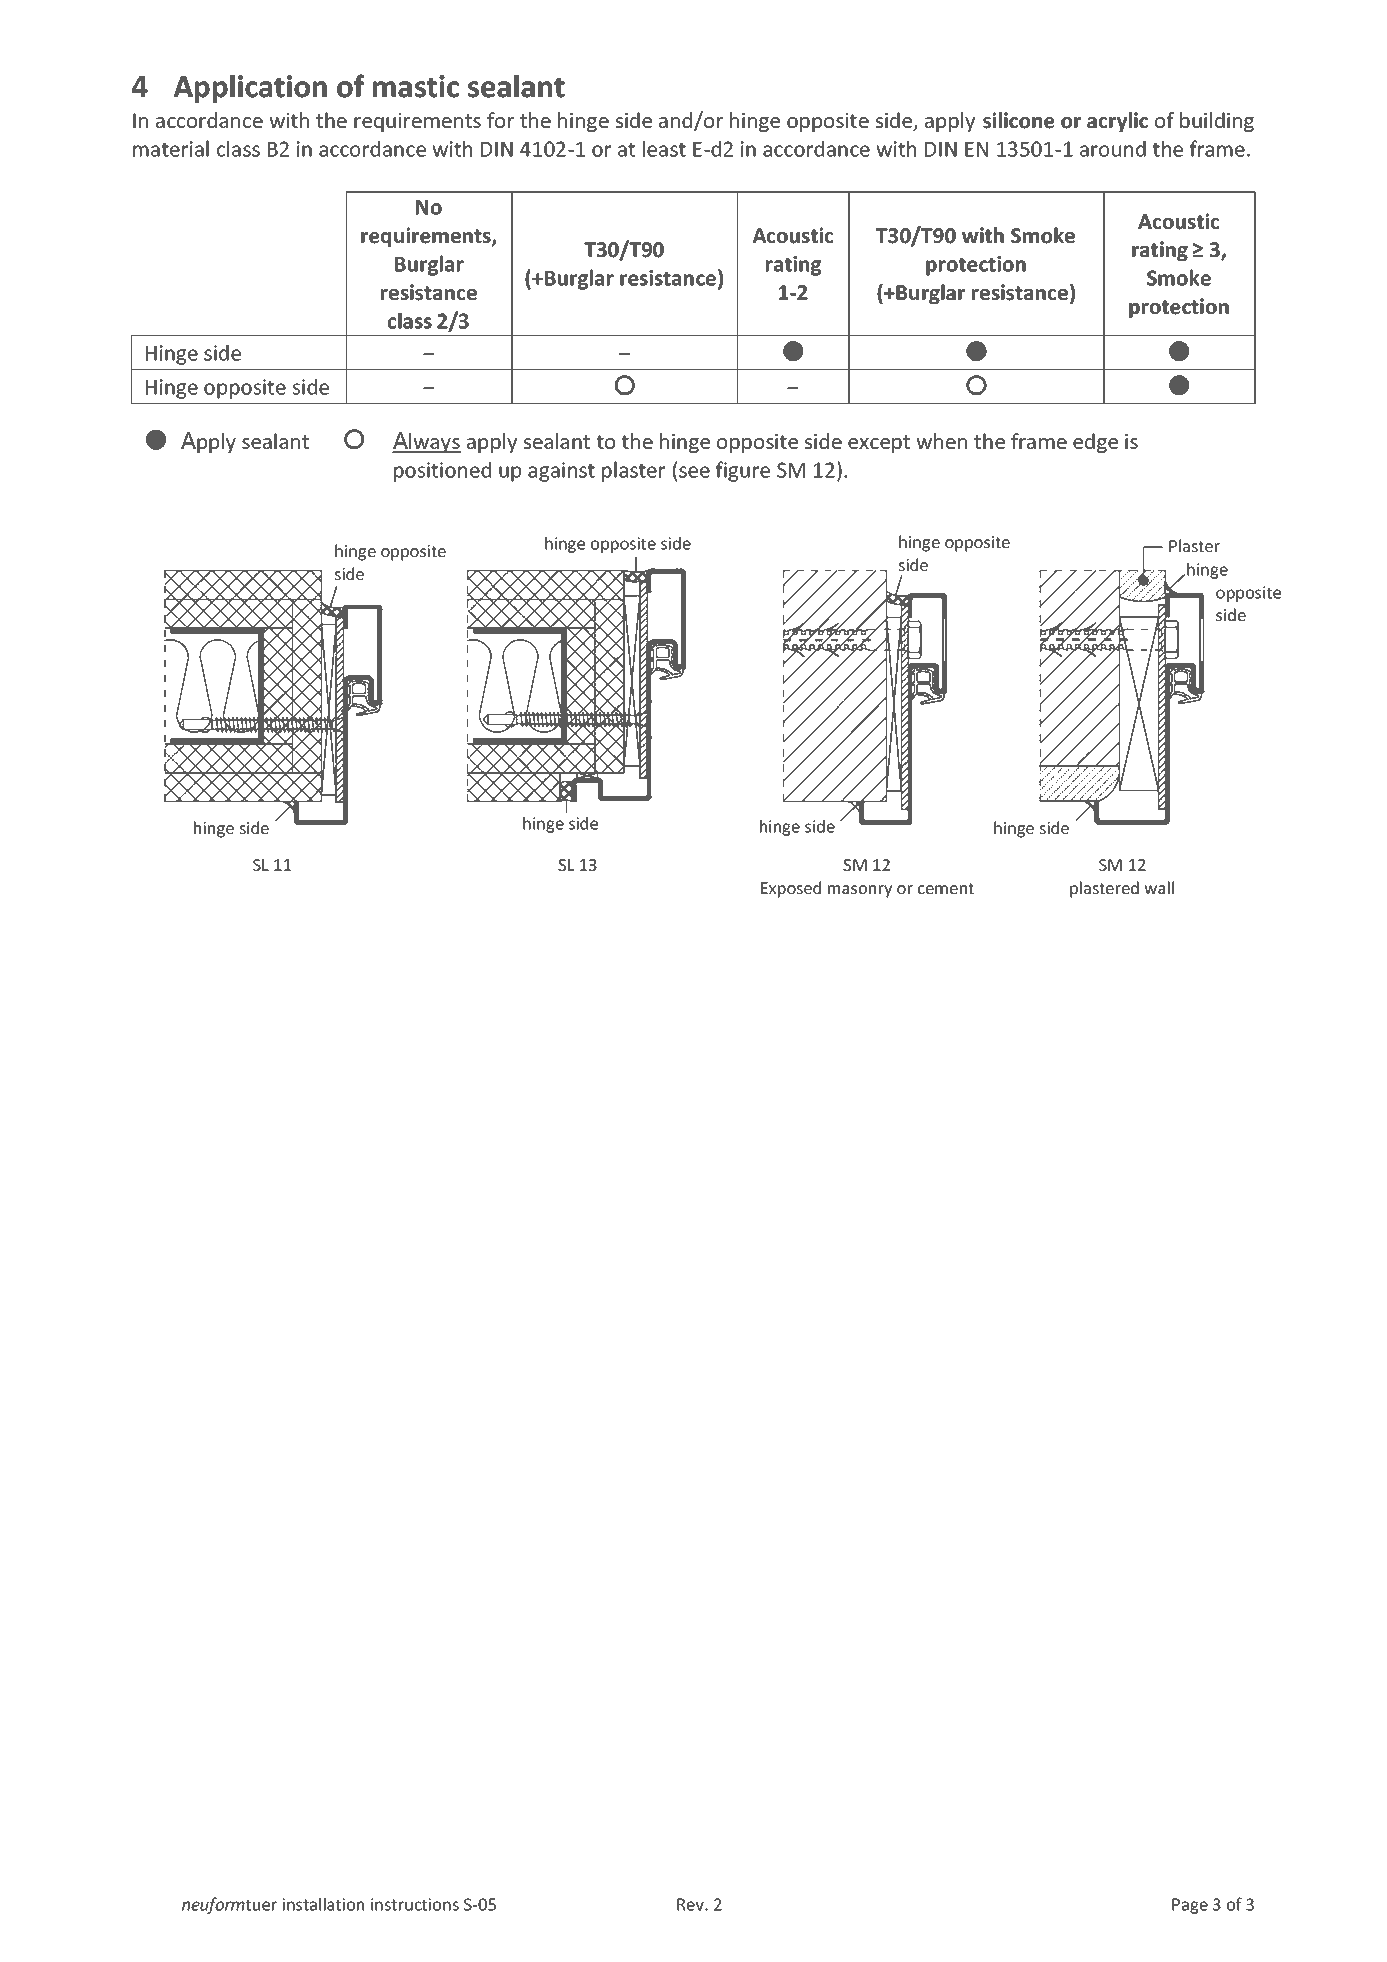  I want to click on Exposed, so click(791, 889).
